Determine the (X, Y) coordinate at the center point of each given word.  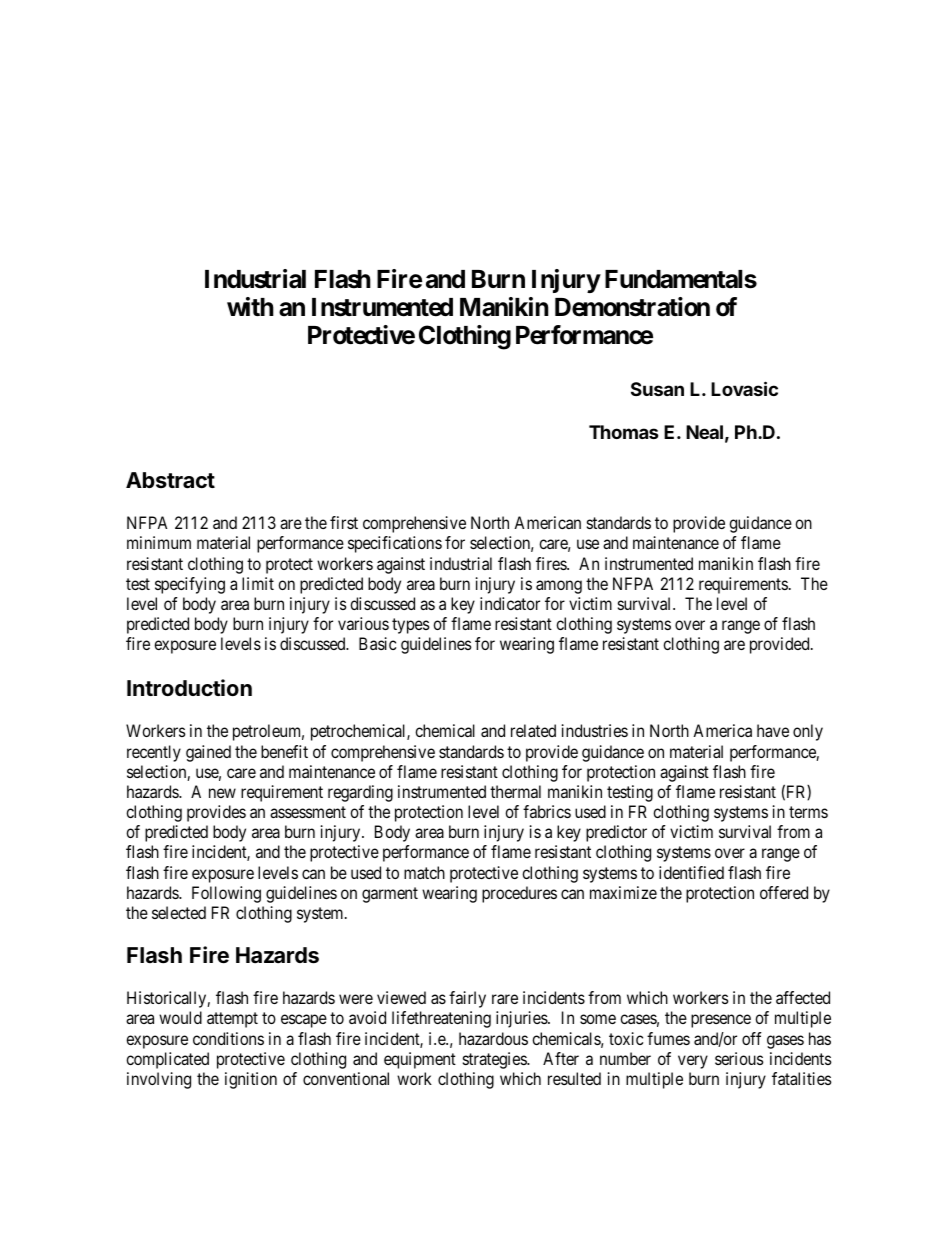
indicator (510, 603)
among (559, 587)
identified (691, 872)
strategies (495, 1060)
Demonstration (632, 307)
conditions (228, 1038)
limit (258, 583)
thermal (515, 791)
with (250, 306)
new (222, 793)
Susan (657, 389)
